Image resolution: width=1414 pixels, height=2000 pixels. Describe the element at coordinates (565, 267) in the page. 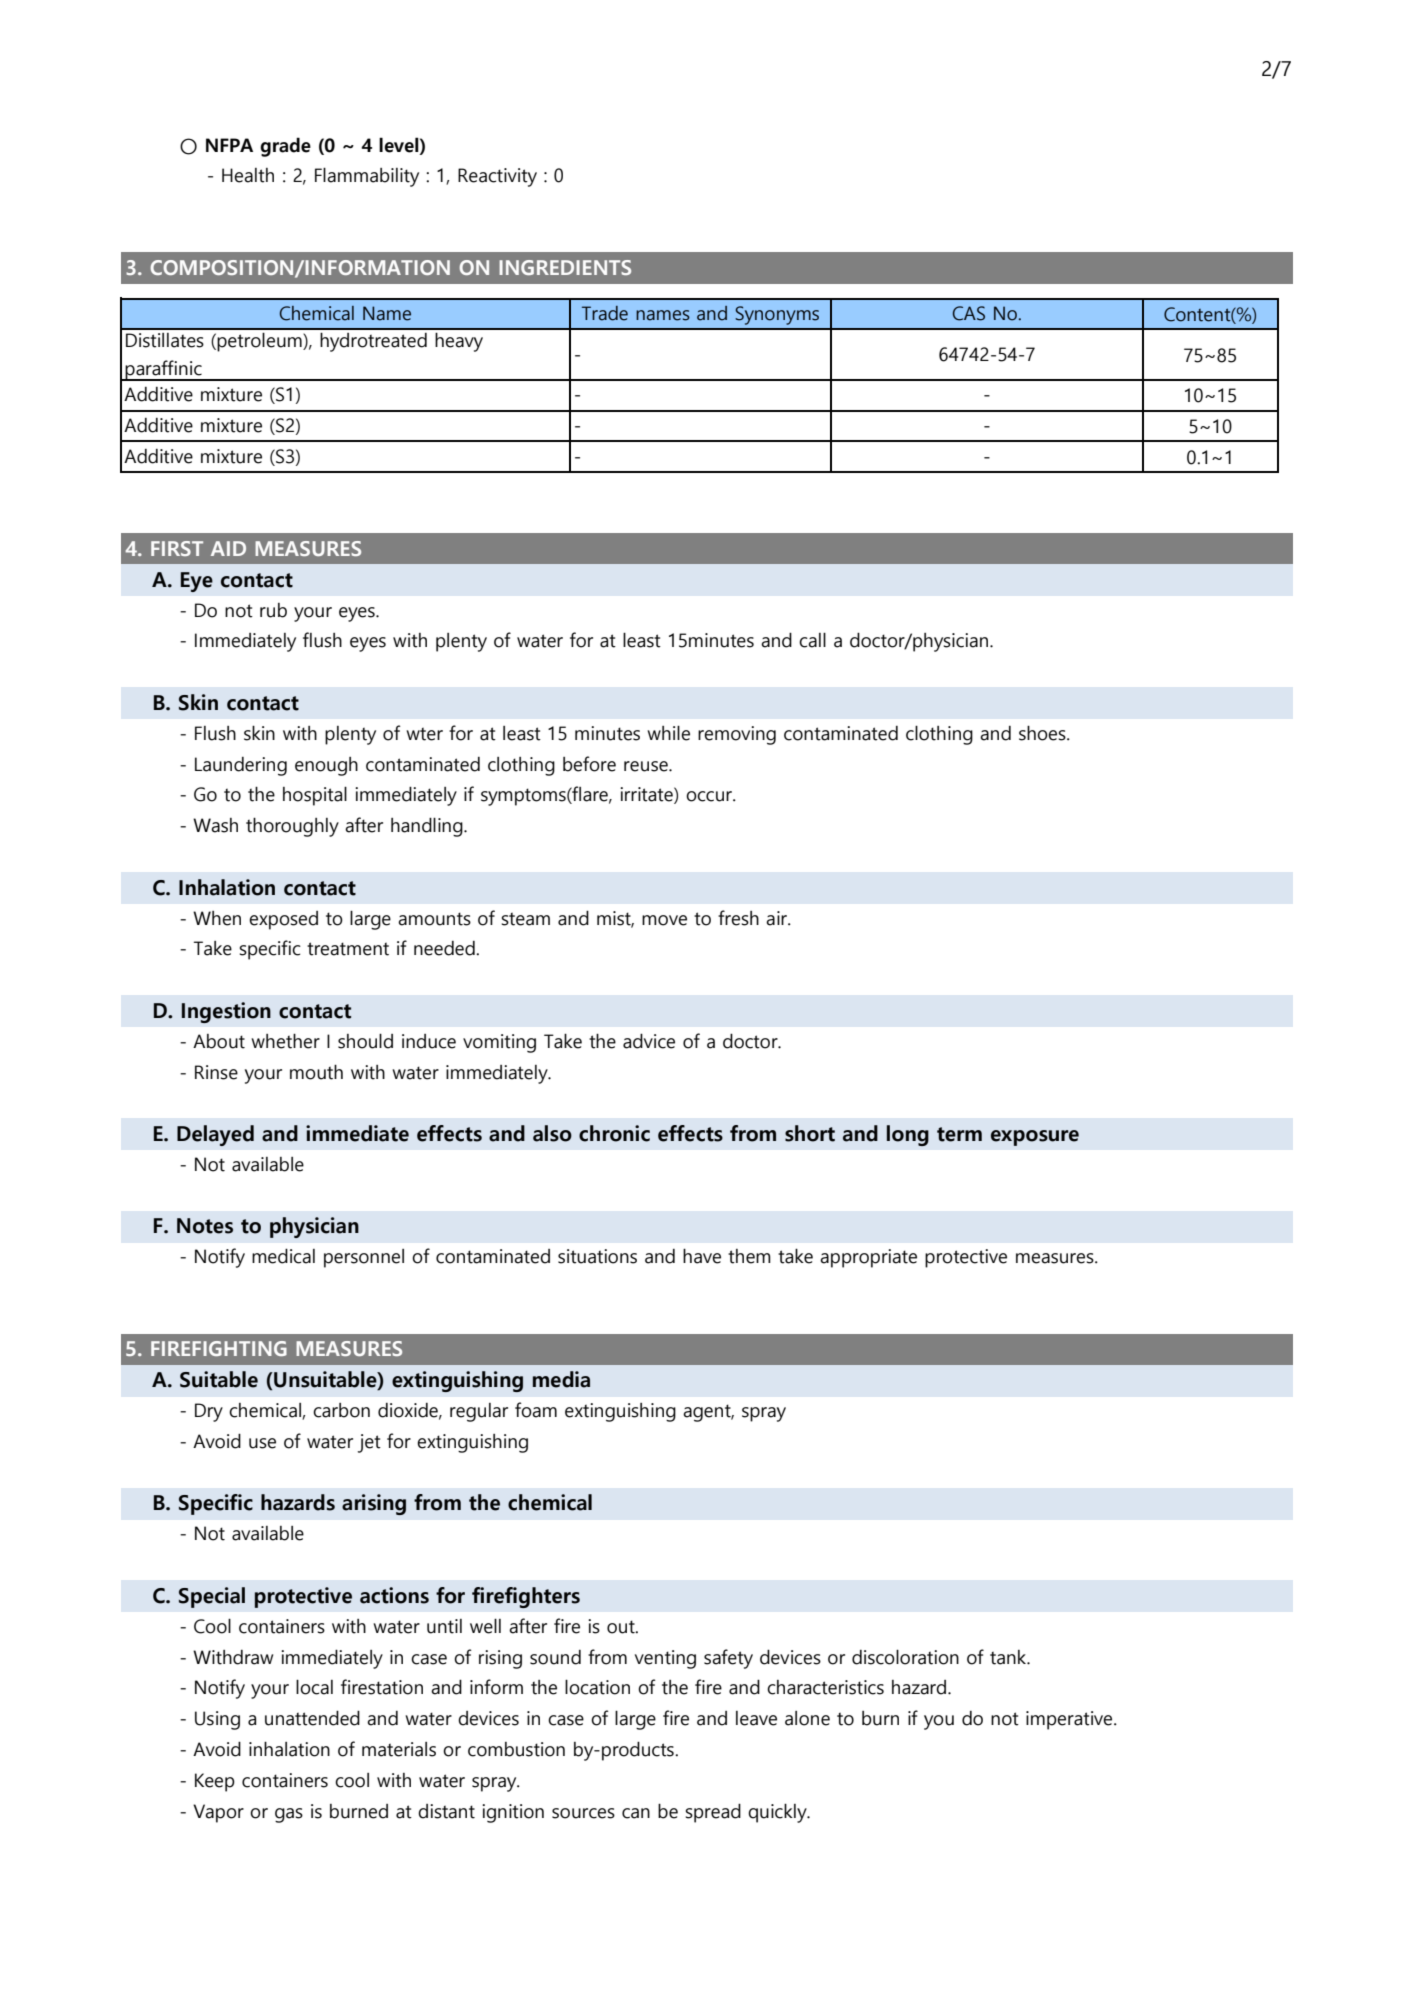

I see `INGREDIENTS` at that location.
